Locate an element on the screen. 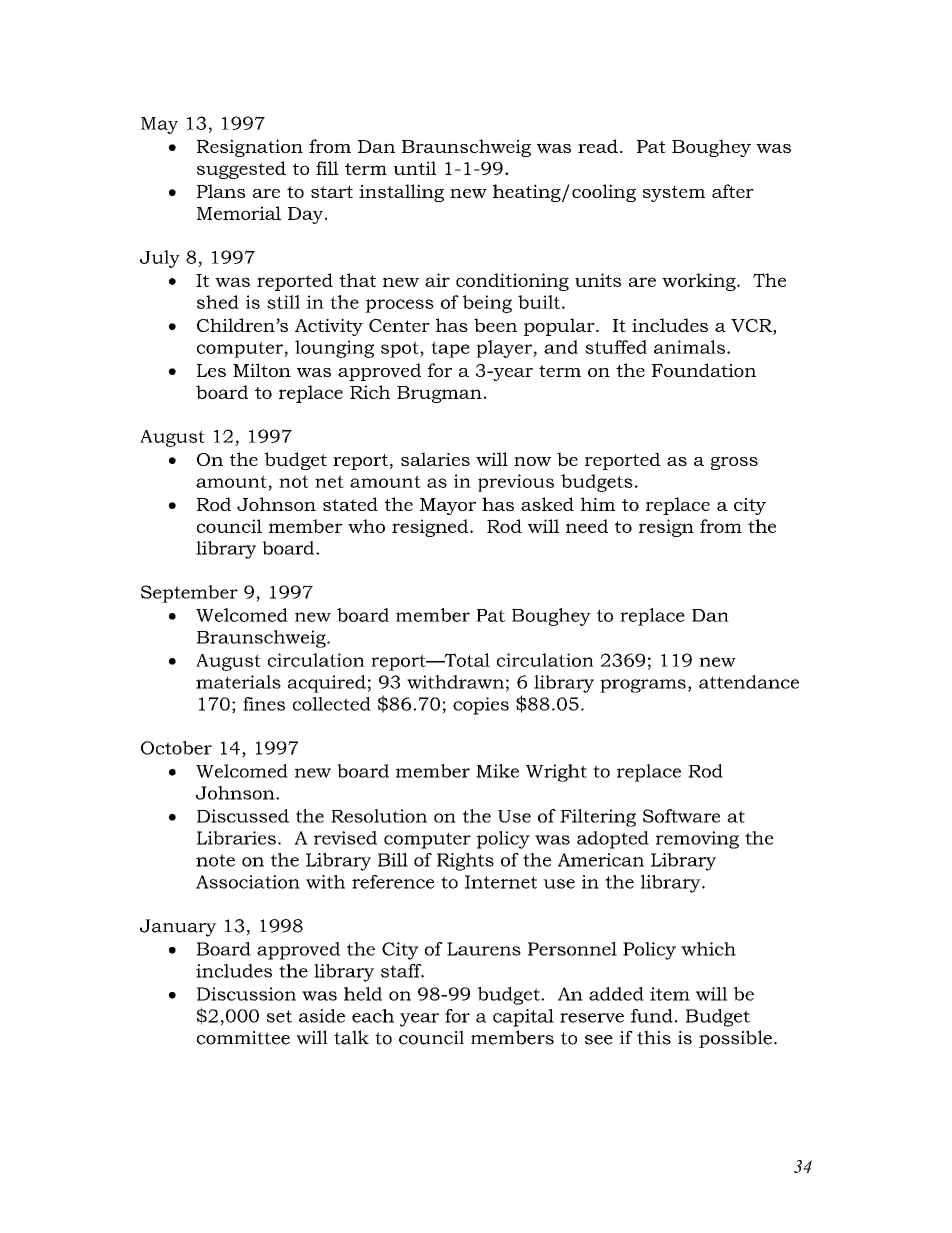  Discussed is located at coordinates (243, 816).
